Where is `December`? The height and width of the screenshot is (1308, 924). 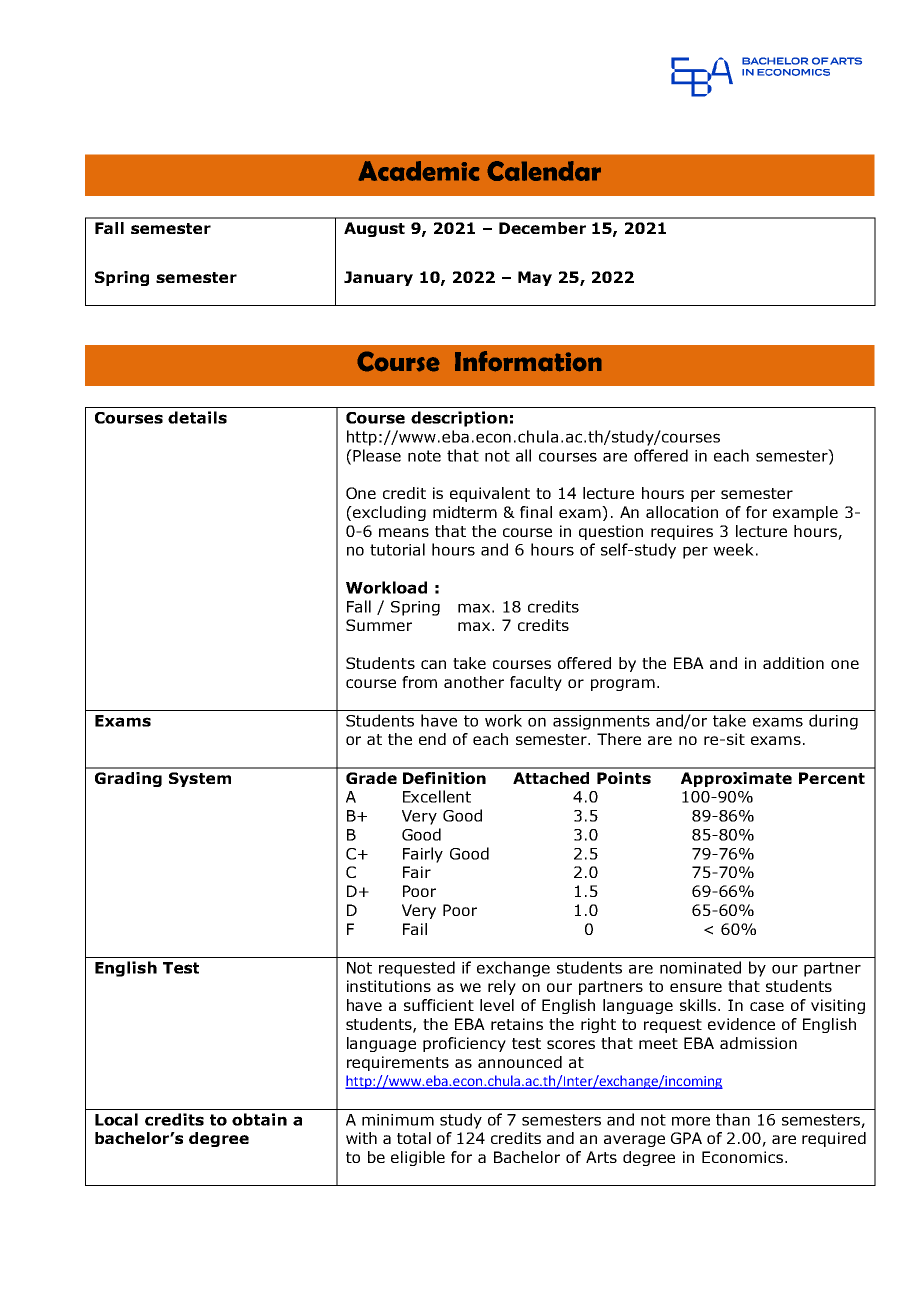
December is located at coordinates (542, 228).
